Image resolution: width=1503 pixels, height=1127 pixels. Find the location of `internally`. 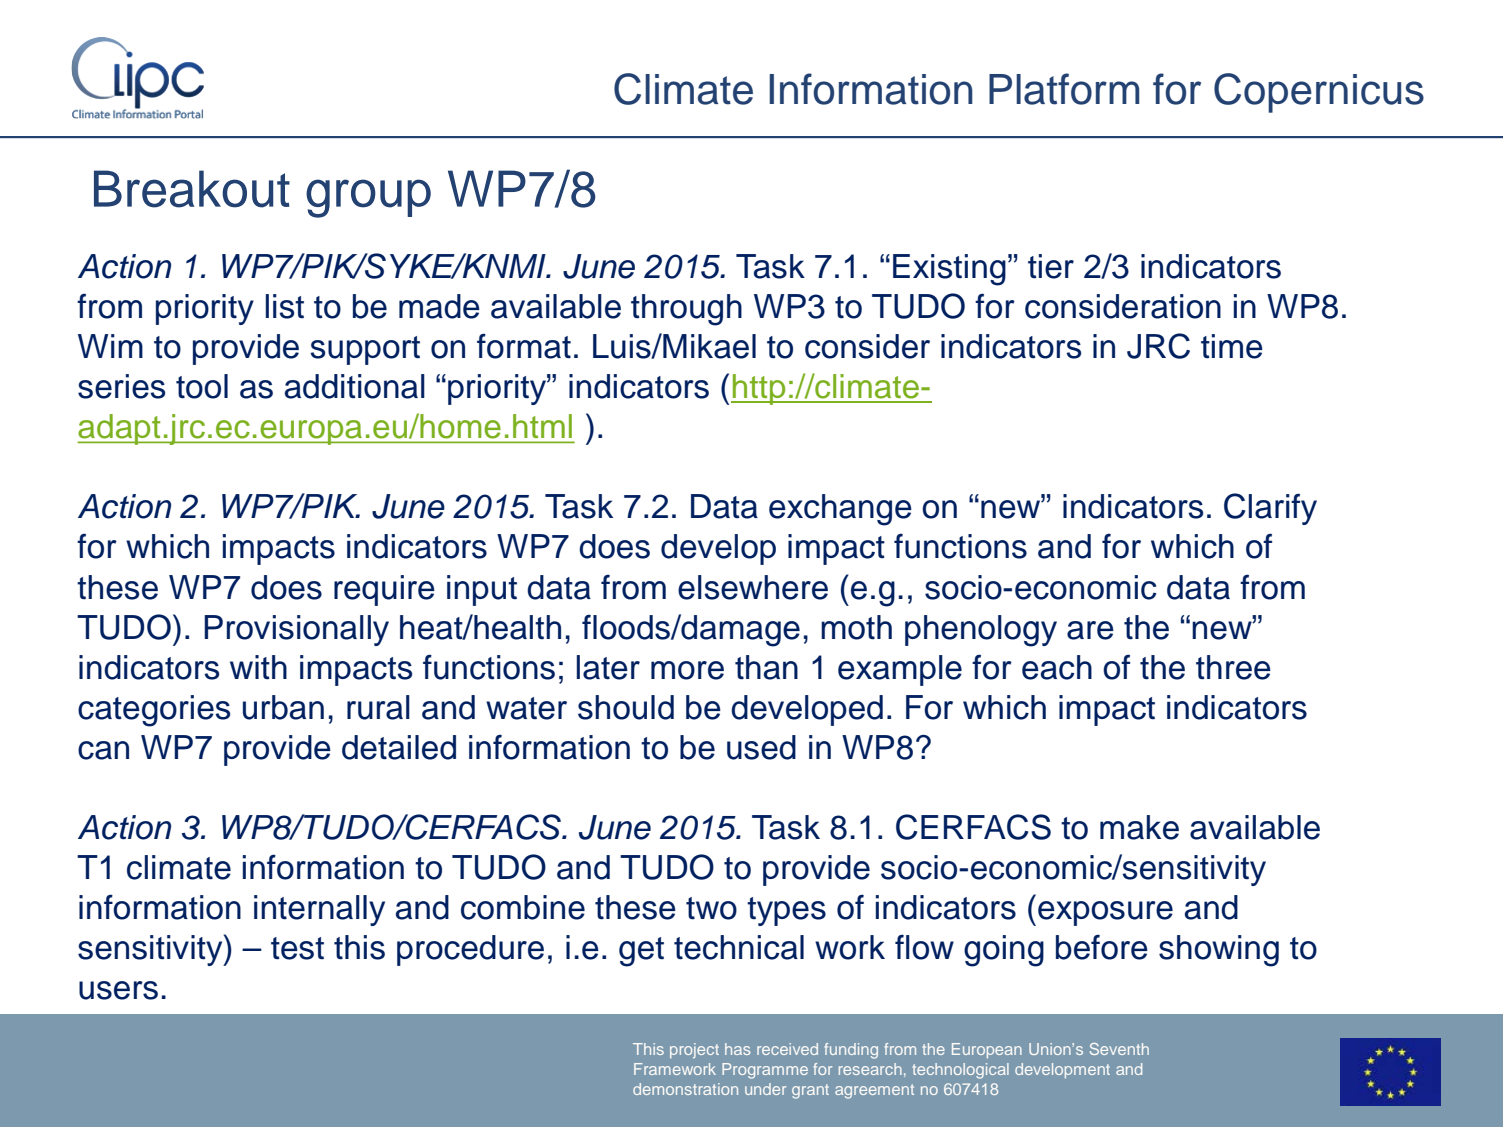

internally is located at coordinates (319, 910).
